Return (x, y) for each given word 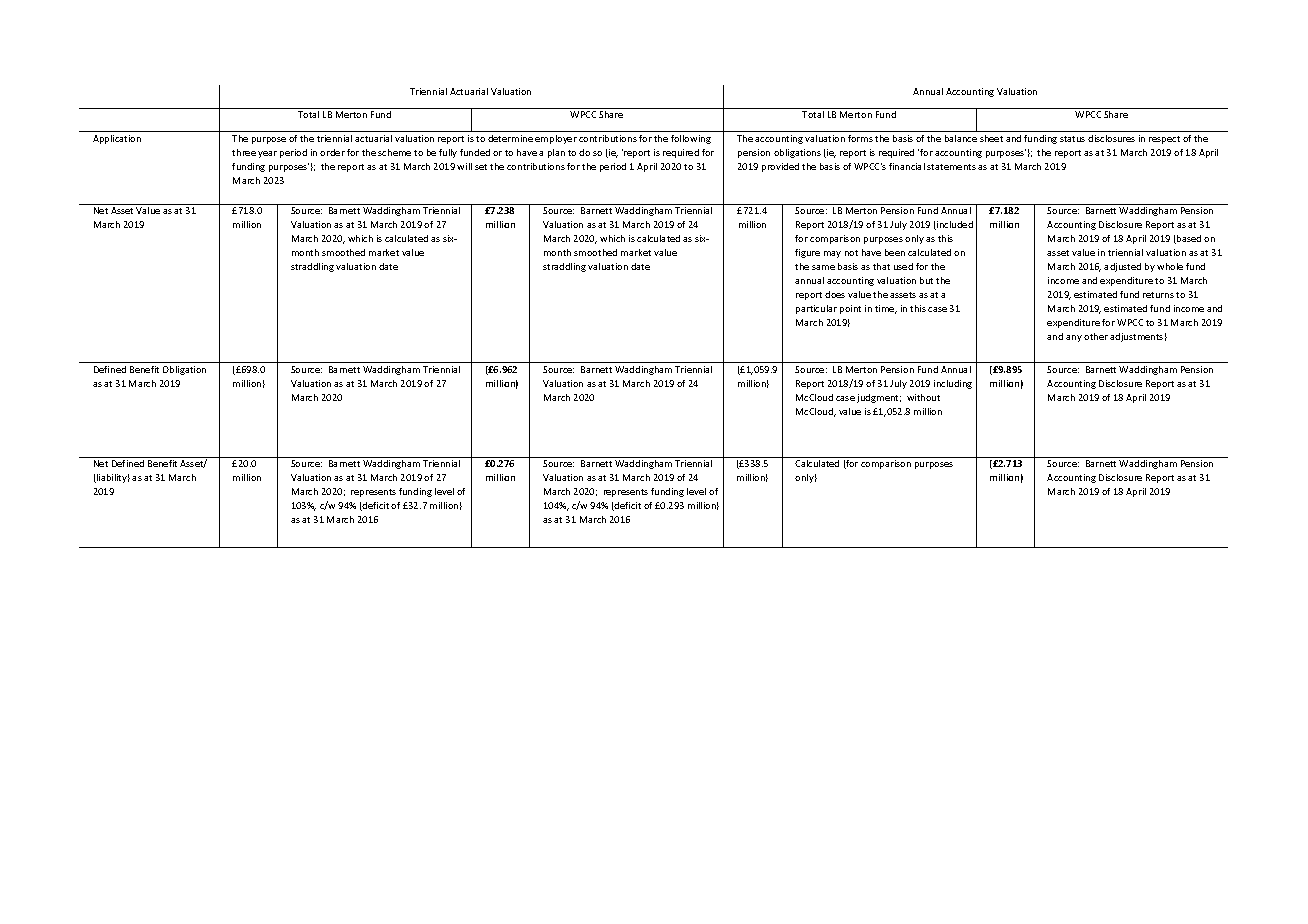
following (691, 139)
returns (1158, 295)
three (244, 152)
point (850, 309)
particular (816, 309)
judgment (879, 398)
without (923, 397)
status (1072, 139)
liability (112, 478)
